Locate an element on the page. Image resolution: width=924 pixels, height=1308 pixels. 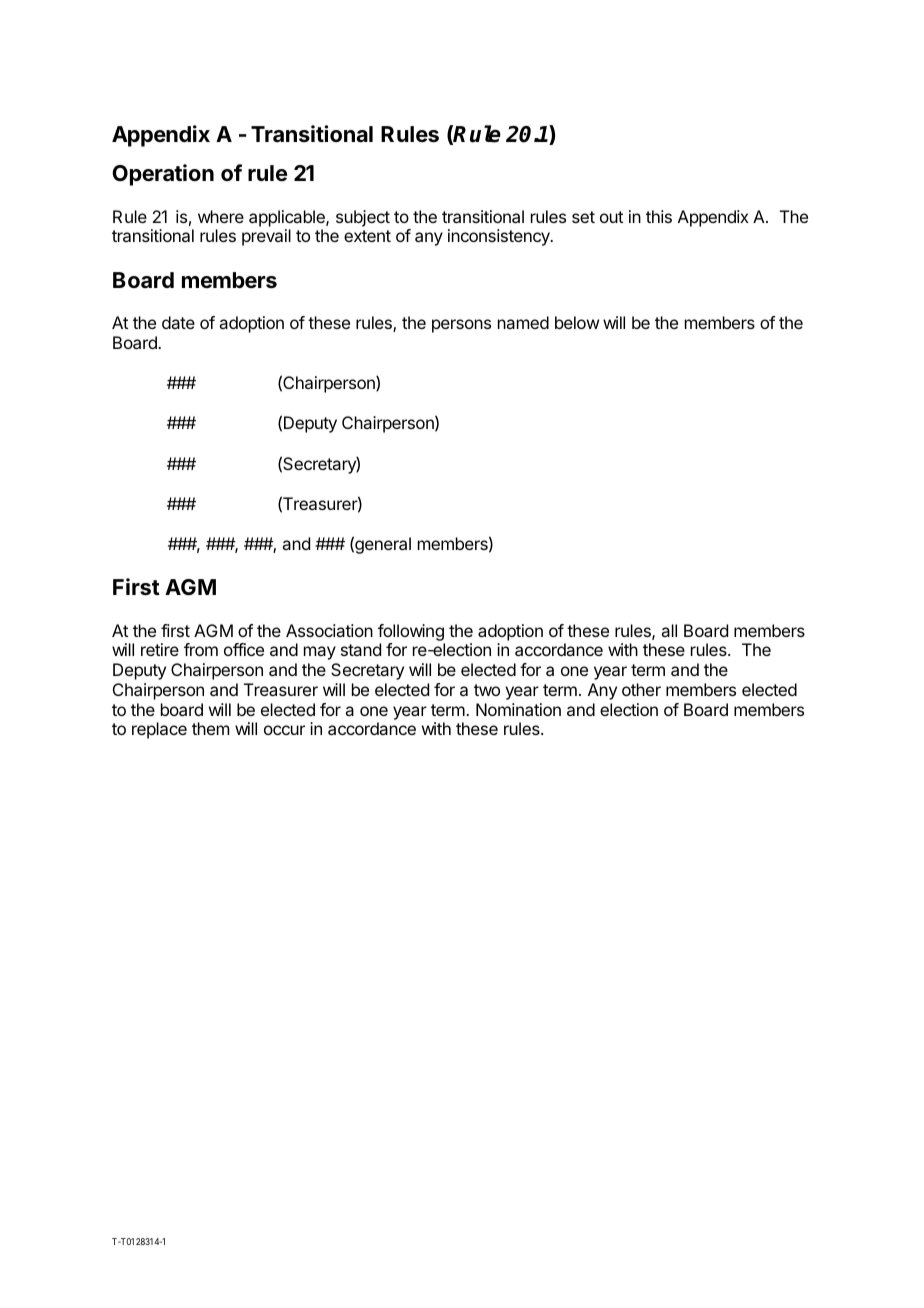
all is located at coordinates (669, 630).
